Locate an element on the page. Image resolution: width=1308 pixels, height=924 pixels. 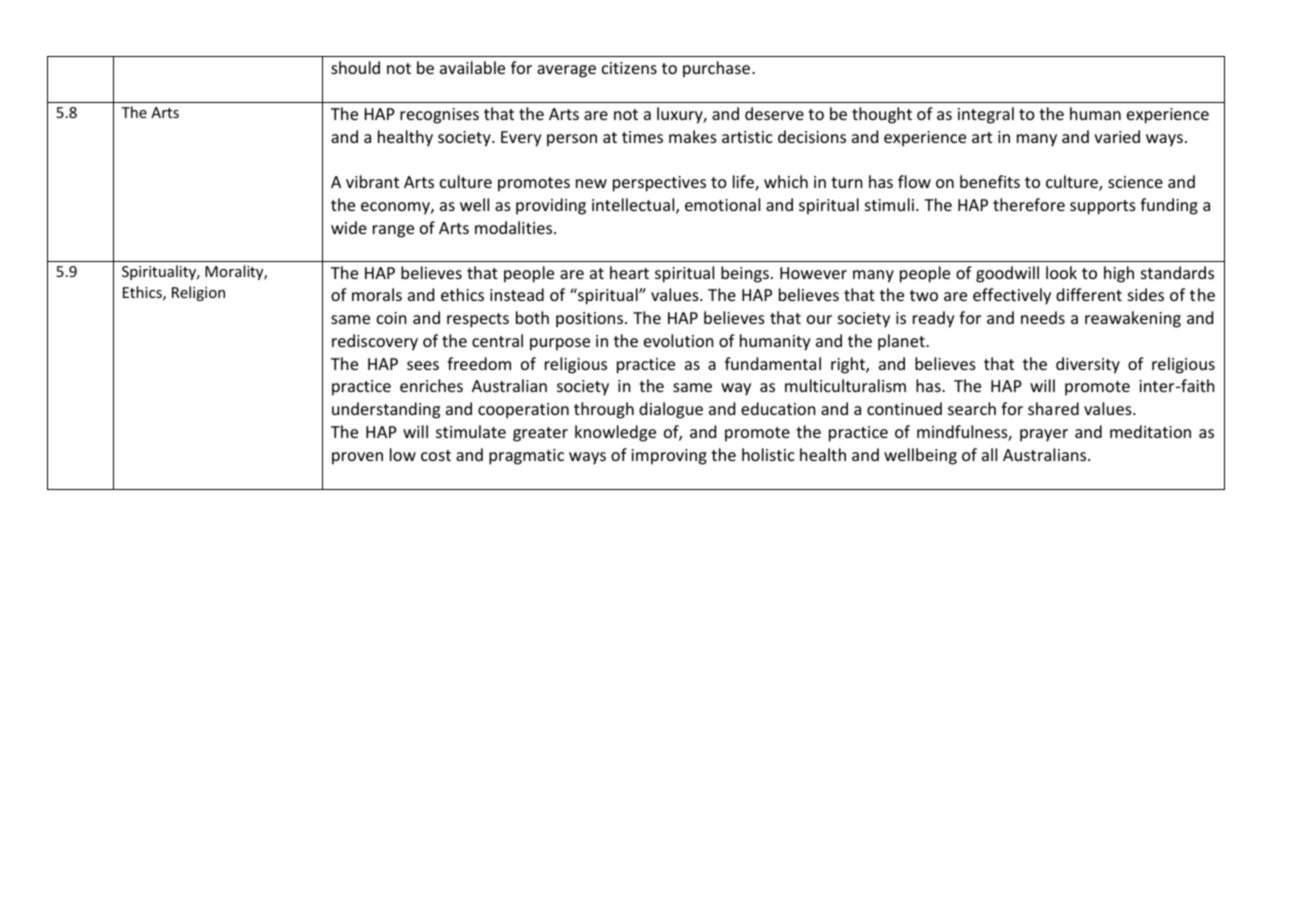
integral is located at coordinates (986, 115).
